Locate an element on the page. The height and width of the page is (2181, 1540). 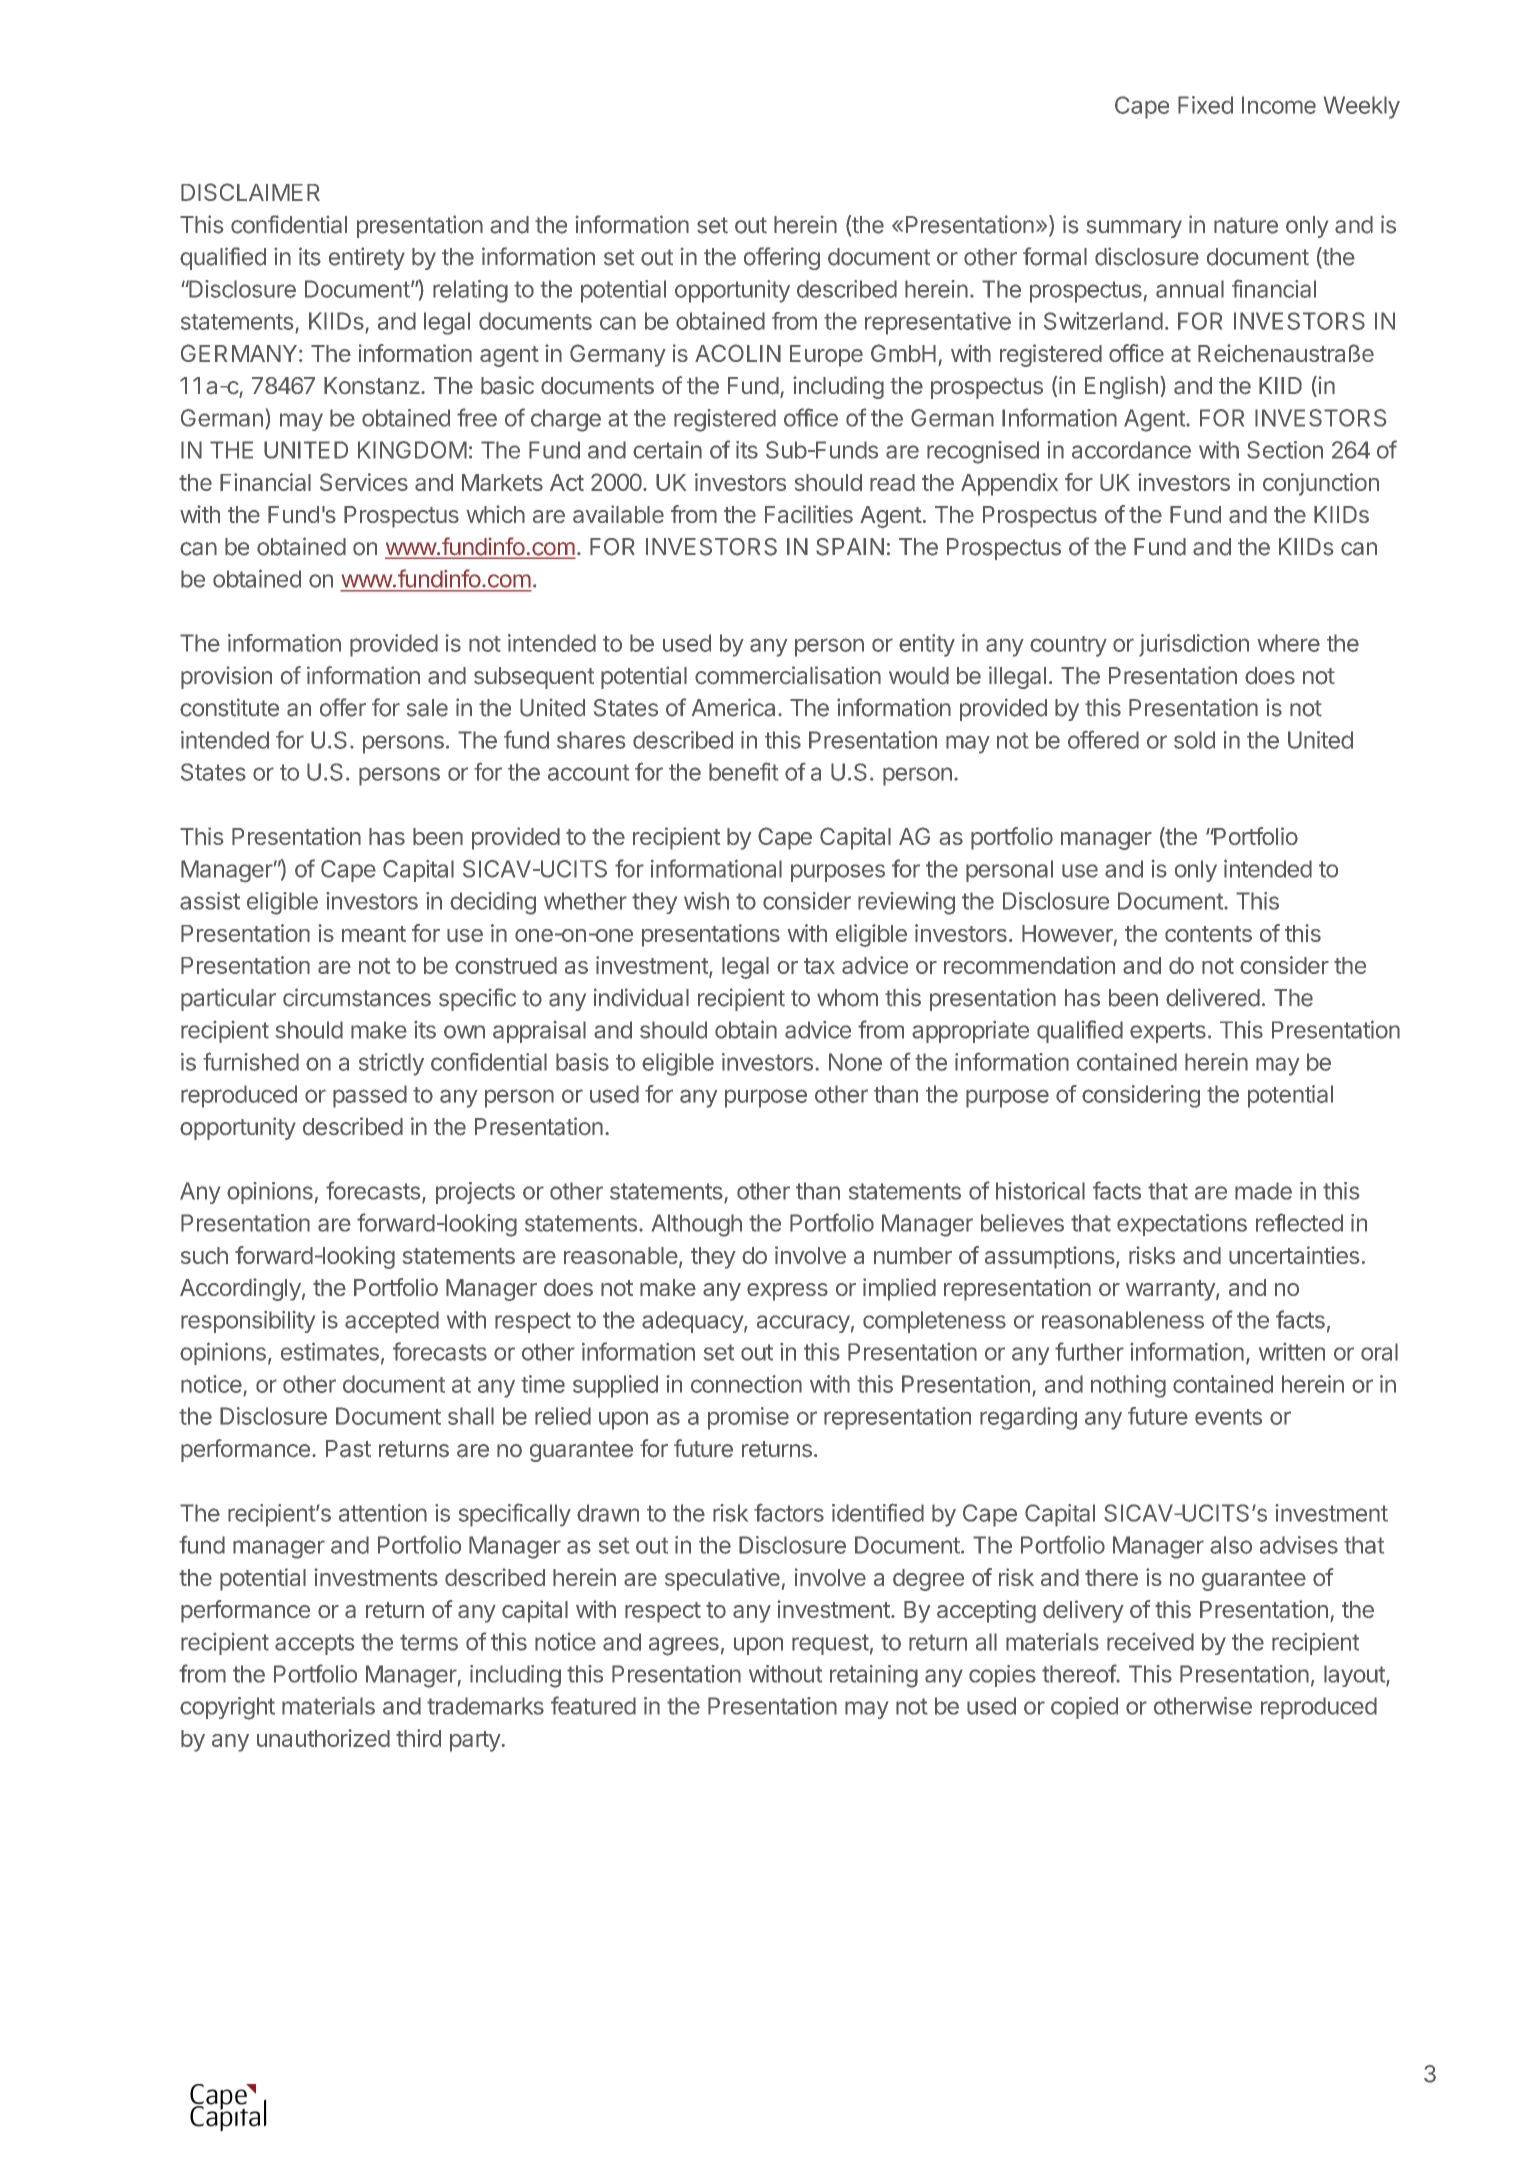
sold is located at coordinates (1194, 740).
